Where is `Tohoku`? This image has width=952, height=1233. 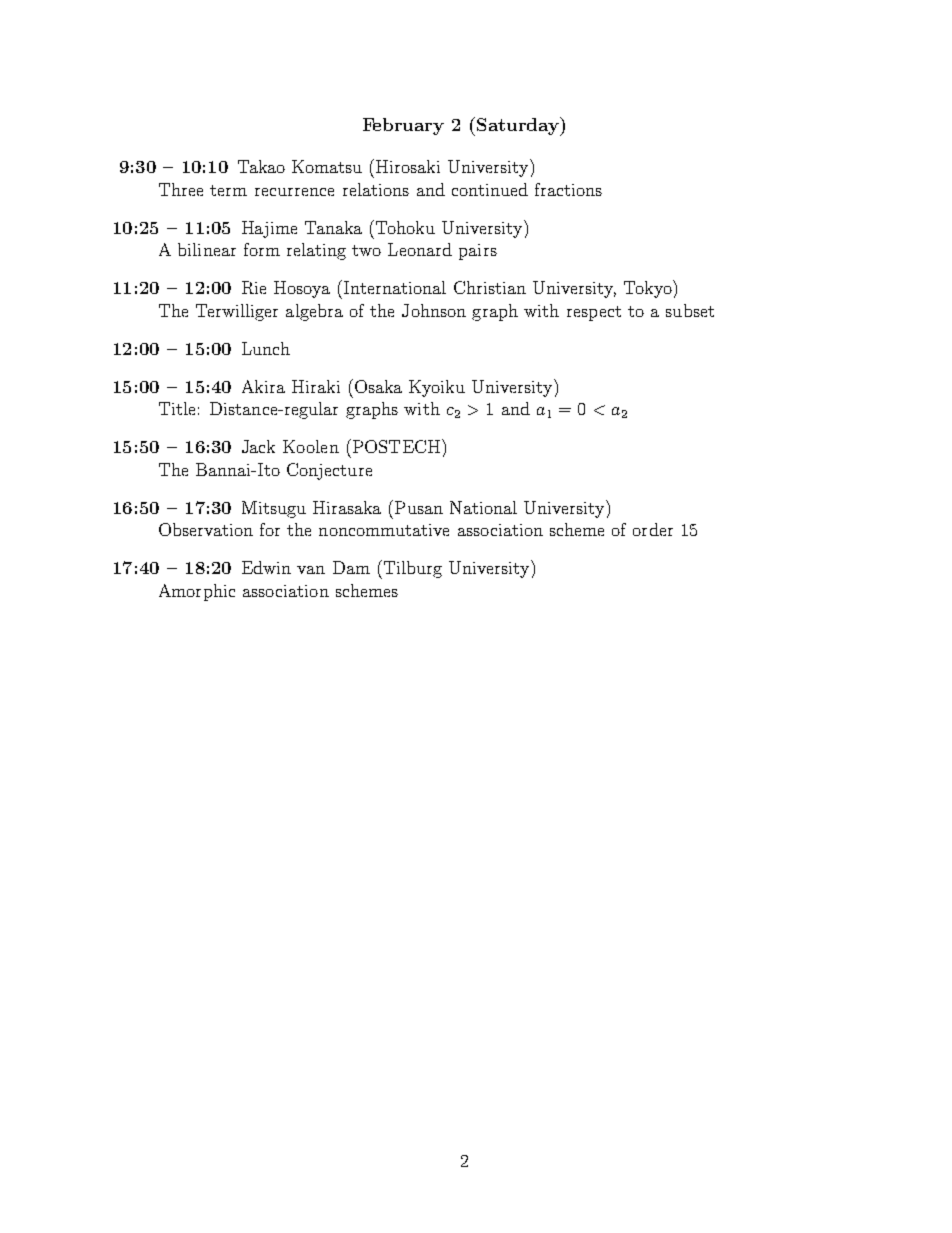 Tohoku is located at coordinates (405, 227).
